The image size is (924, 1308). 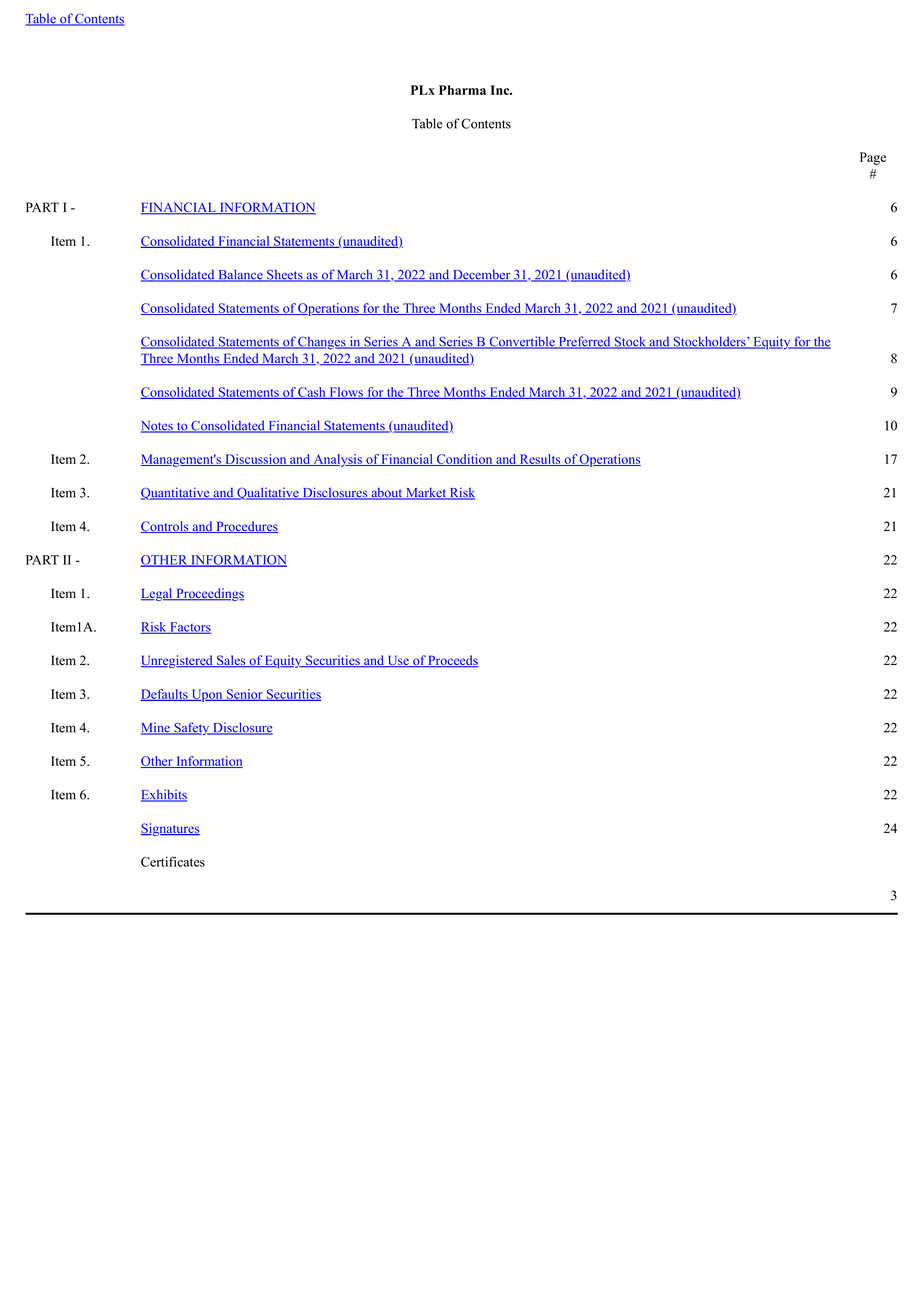 I want to click on Cash, so click(x=312, y=393).
